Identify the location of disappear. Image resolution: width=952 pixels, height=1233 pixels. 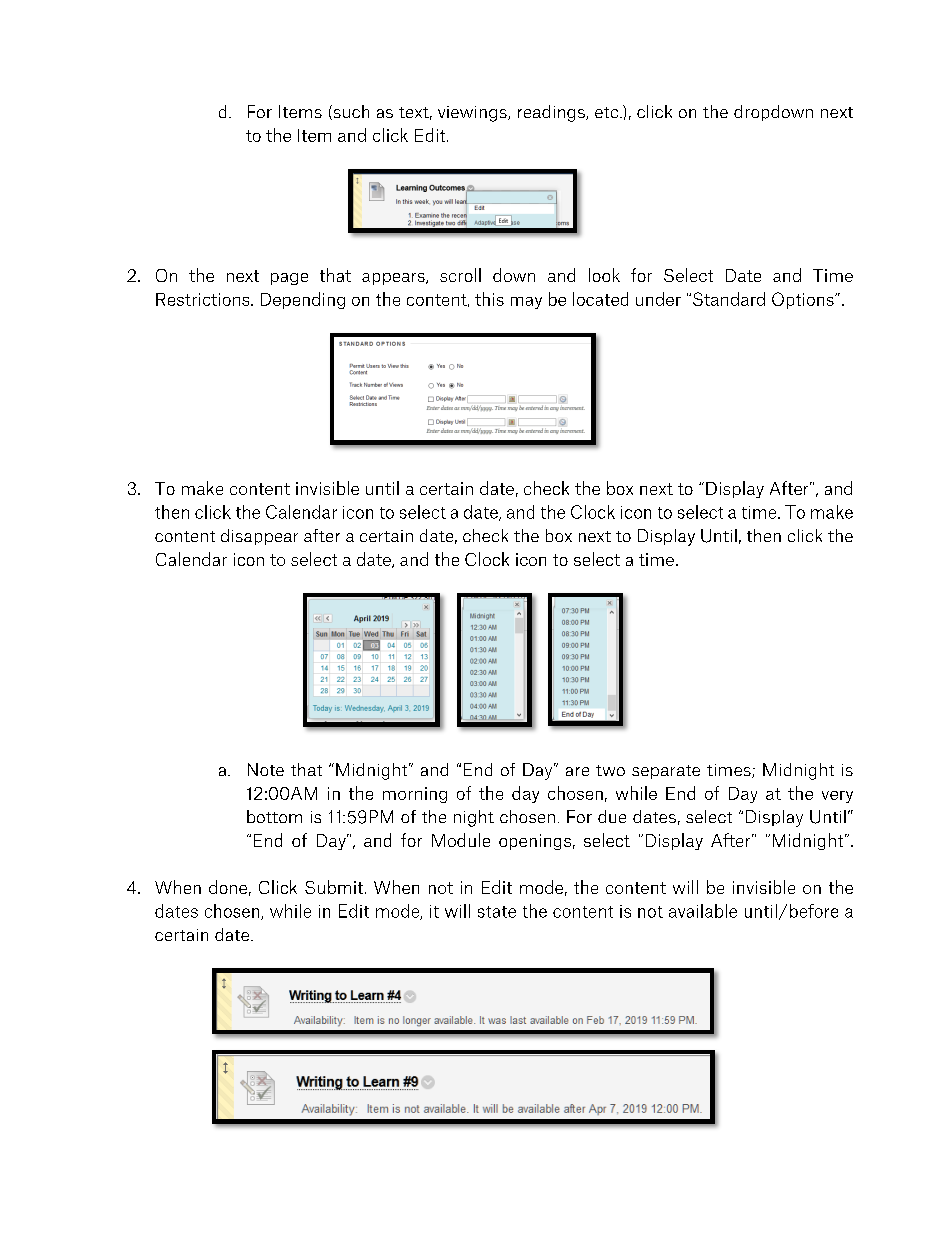
(259, 537).
